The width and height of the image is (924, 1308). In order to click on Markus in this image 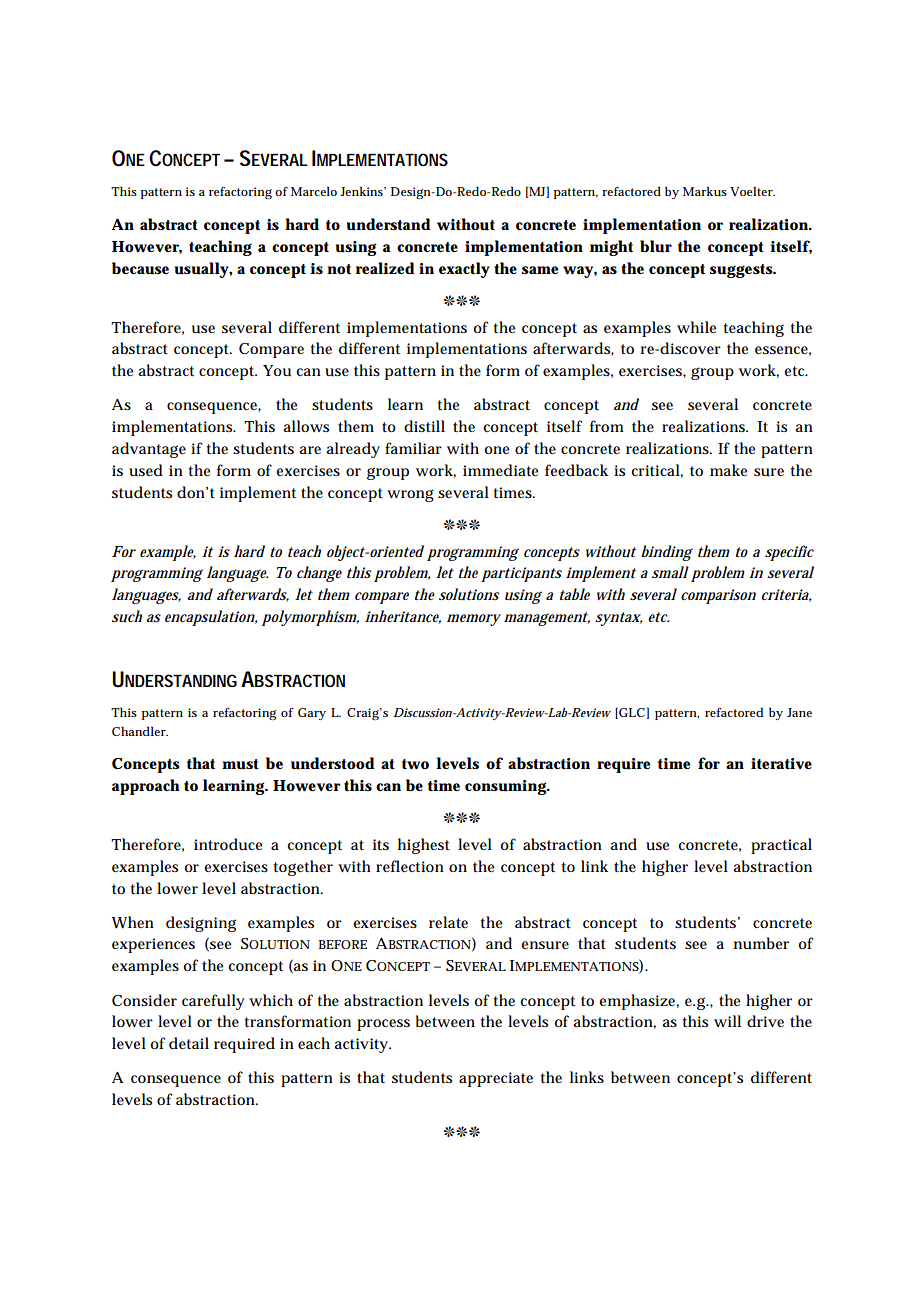, I will do `click(705, 191)`.
